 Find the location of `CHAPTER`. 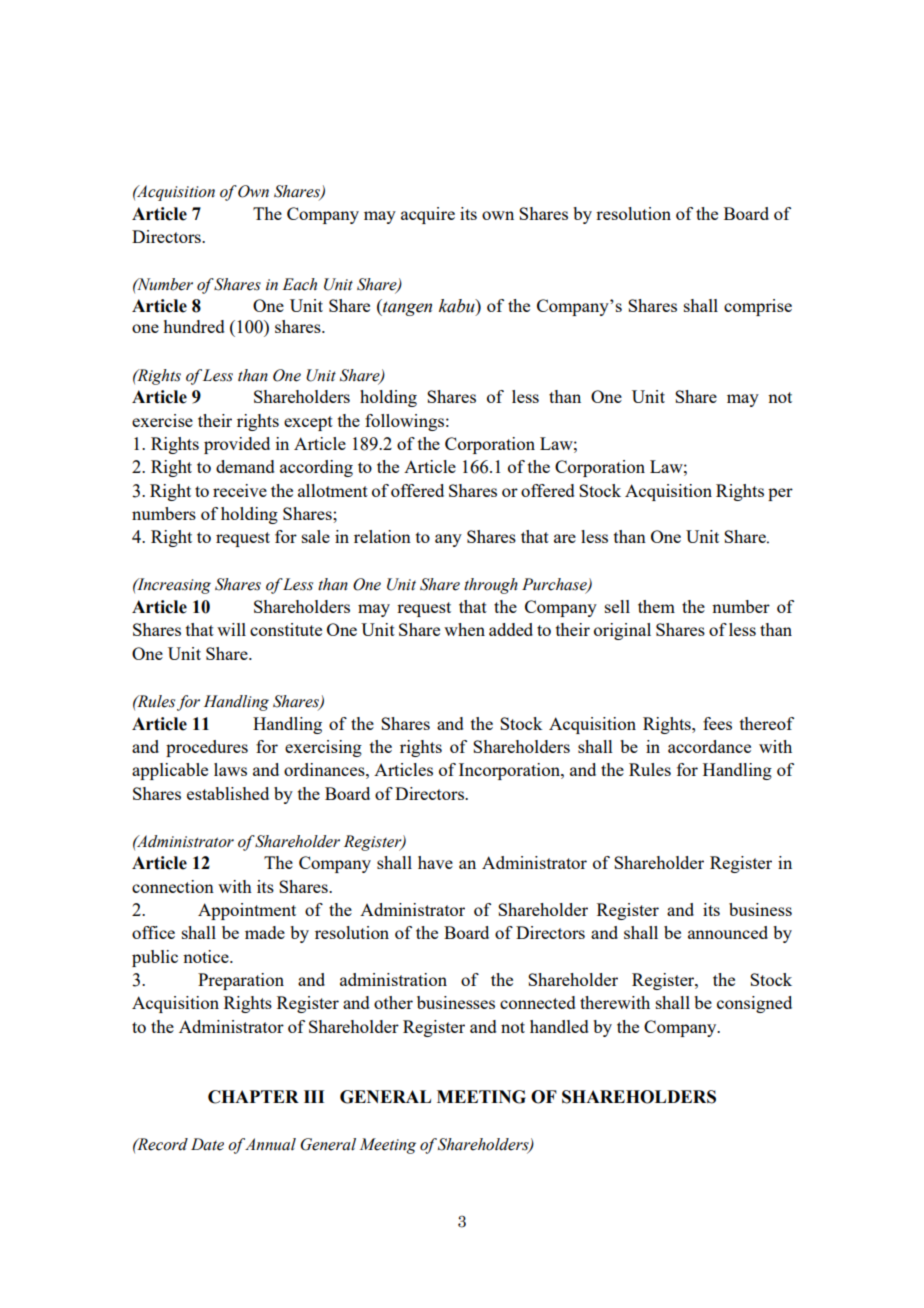

CHAPTER is located at coordinates (253, 1097).
